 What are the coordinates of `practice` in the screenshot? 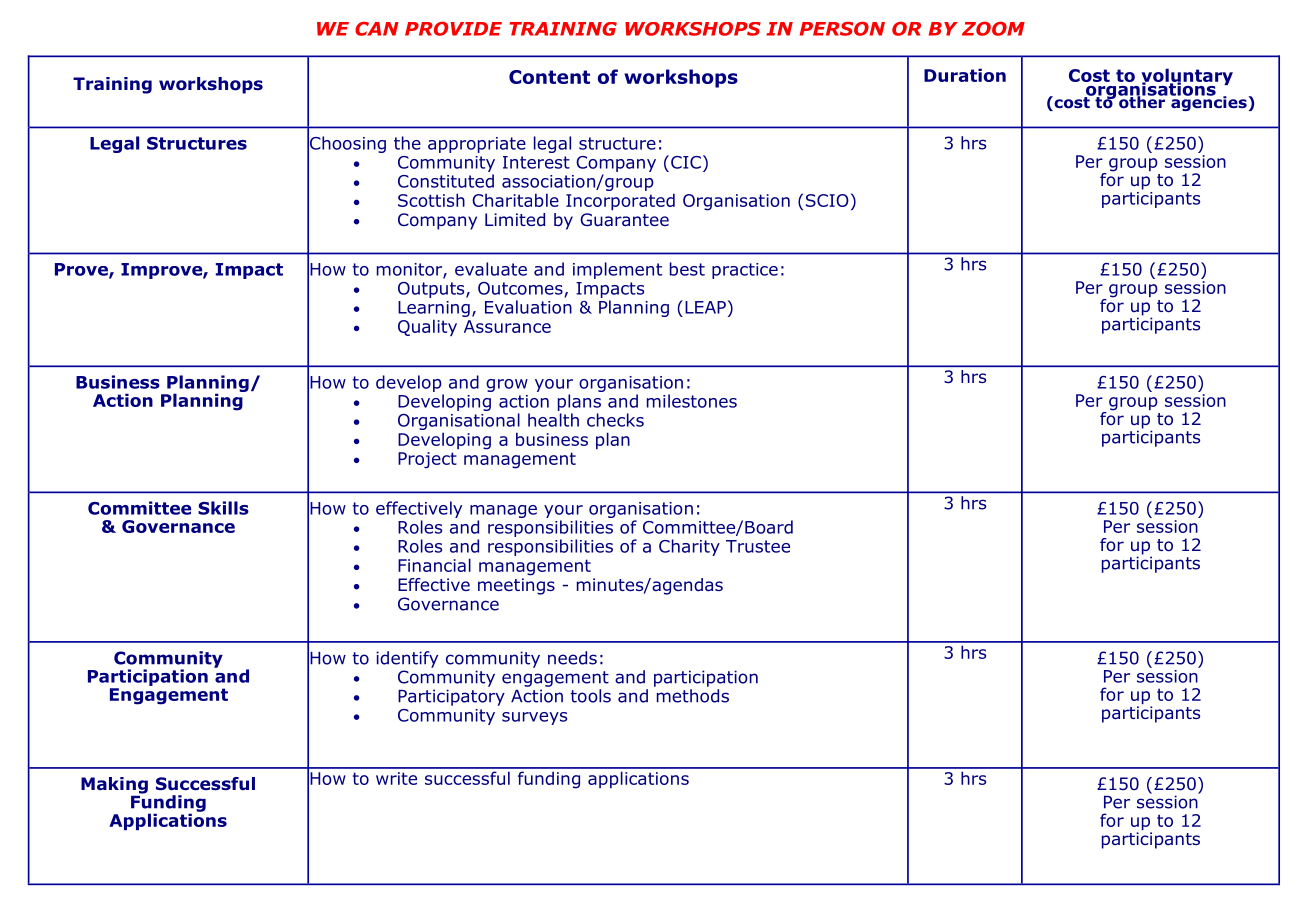 It's located at (745, 271).
